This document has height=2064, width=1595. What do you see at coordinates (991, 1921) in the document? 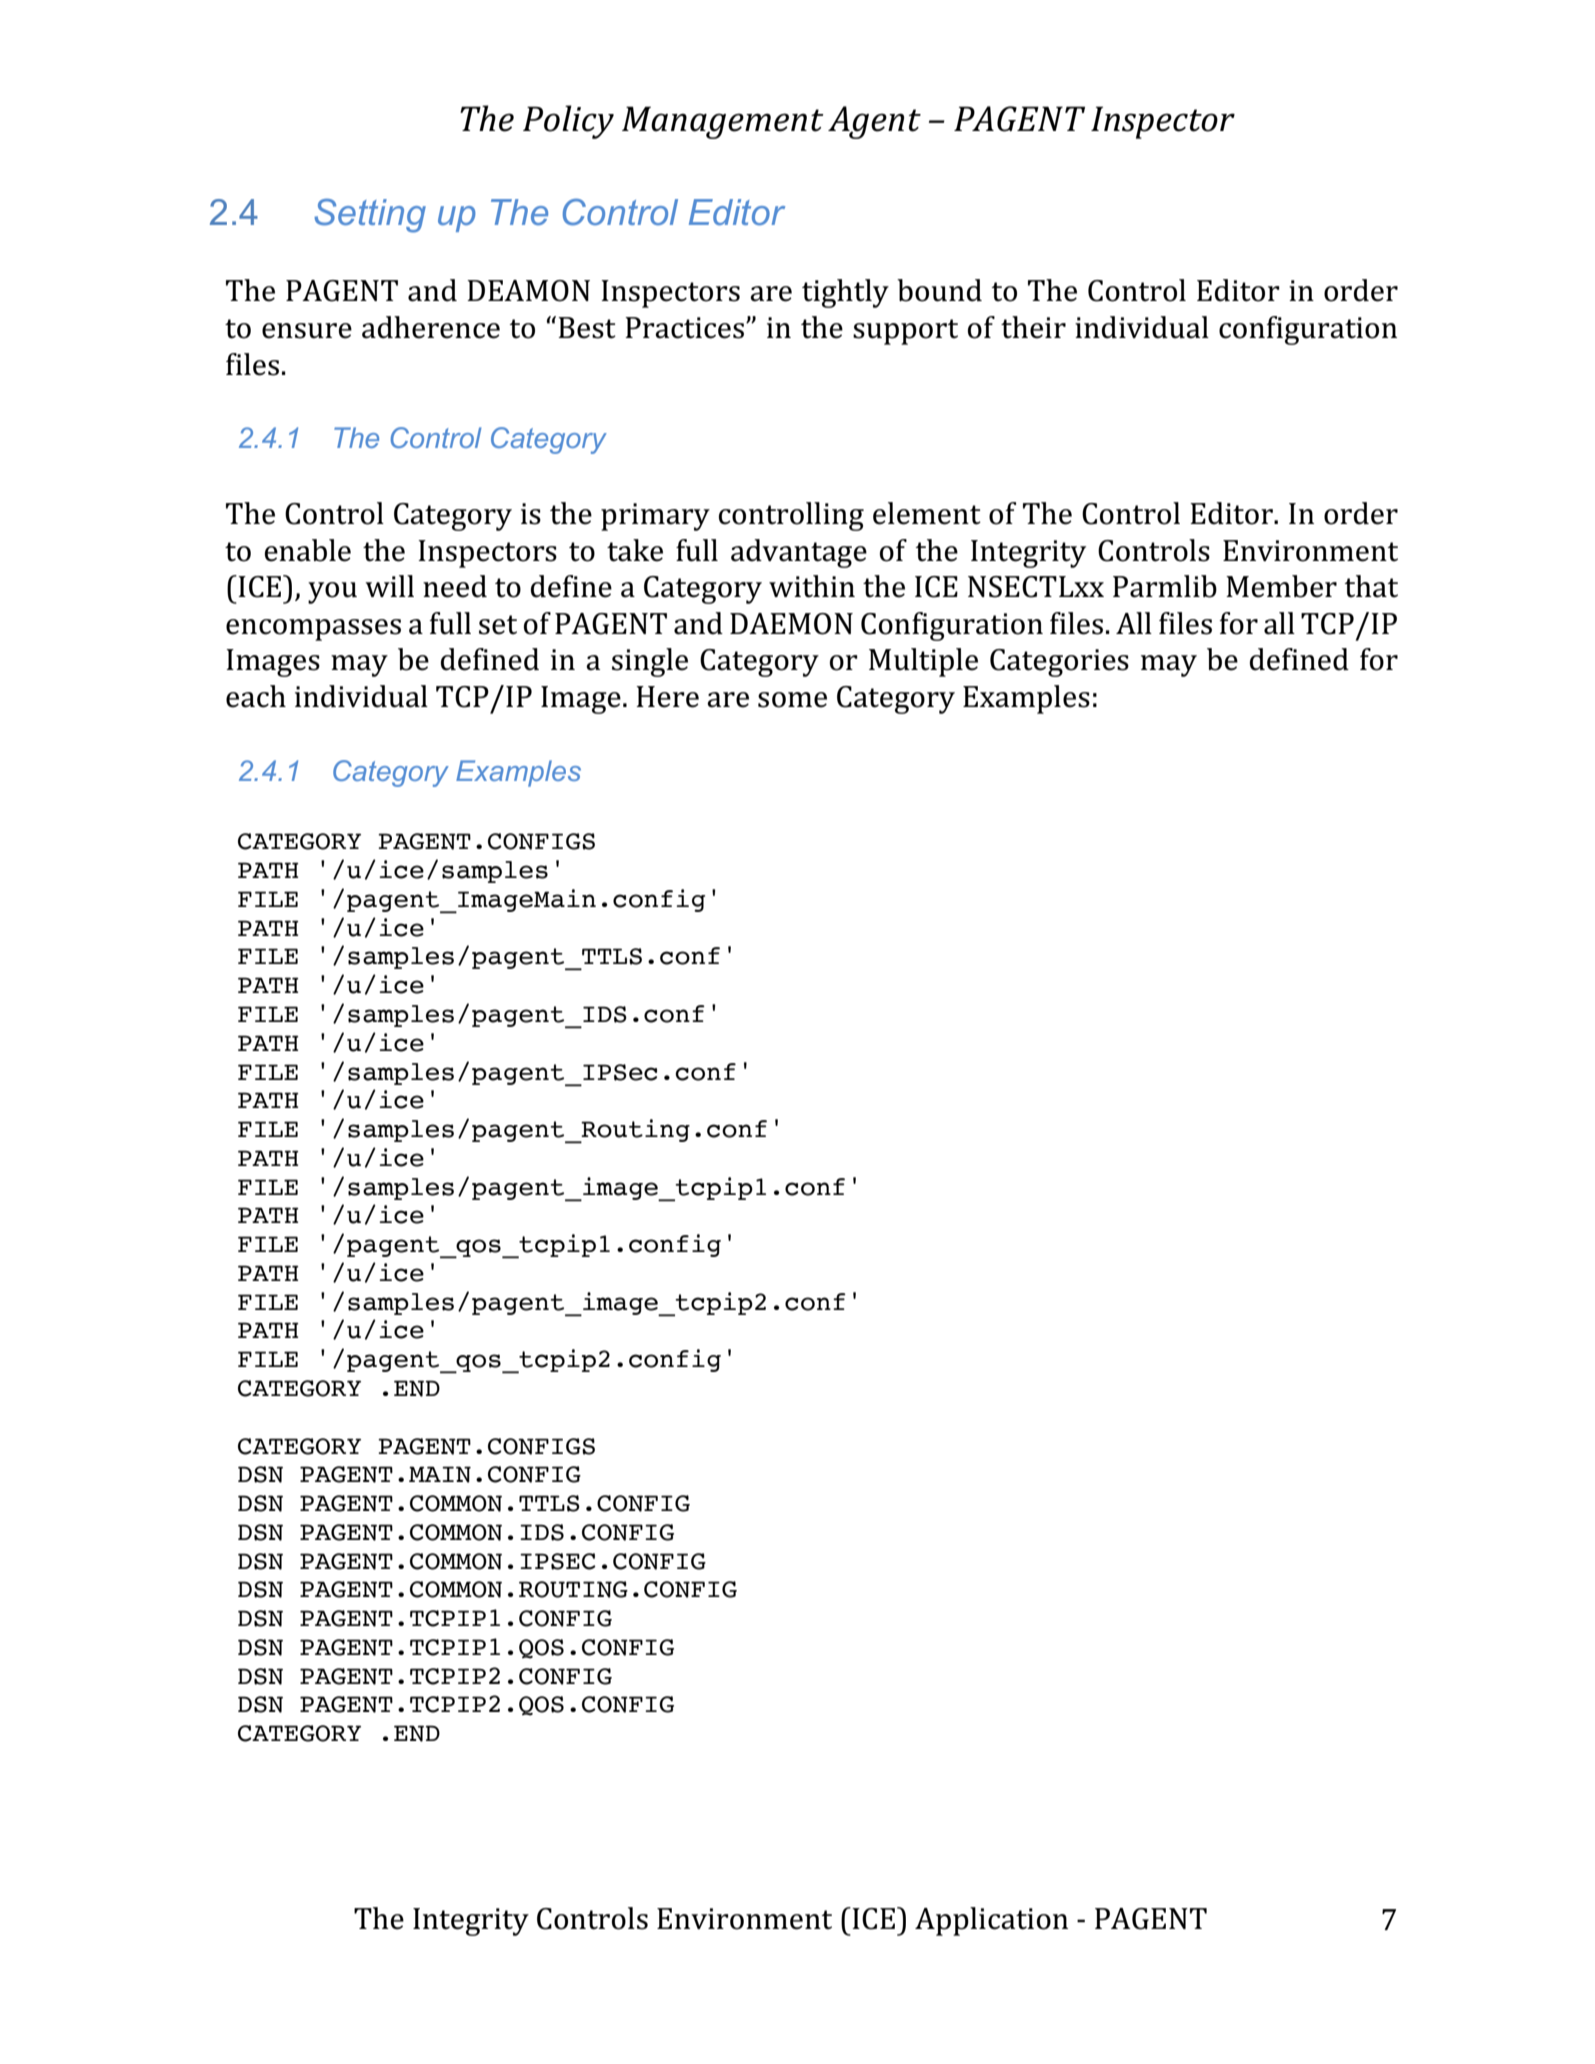
I see `Application` at bounding box center [991, 1921].
